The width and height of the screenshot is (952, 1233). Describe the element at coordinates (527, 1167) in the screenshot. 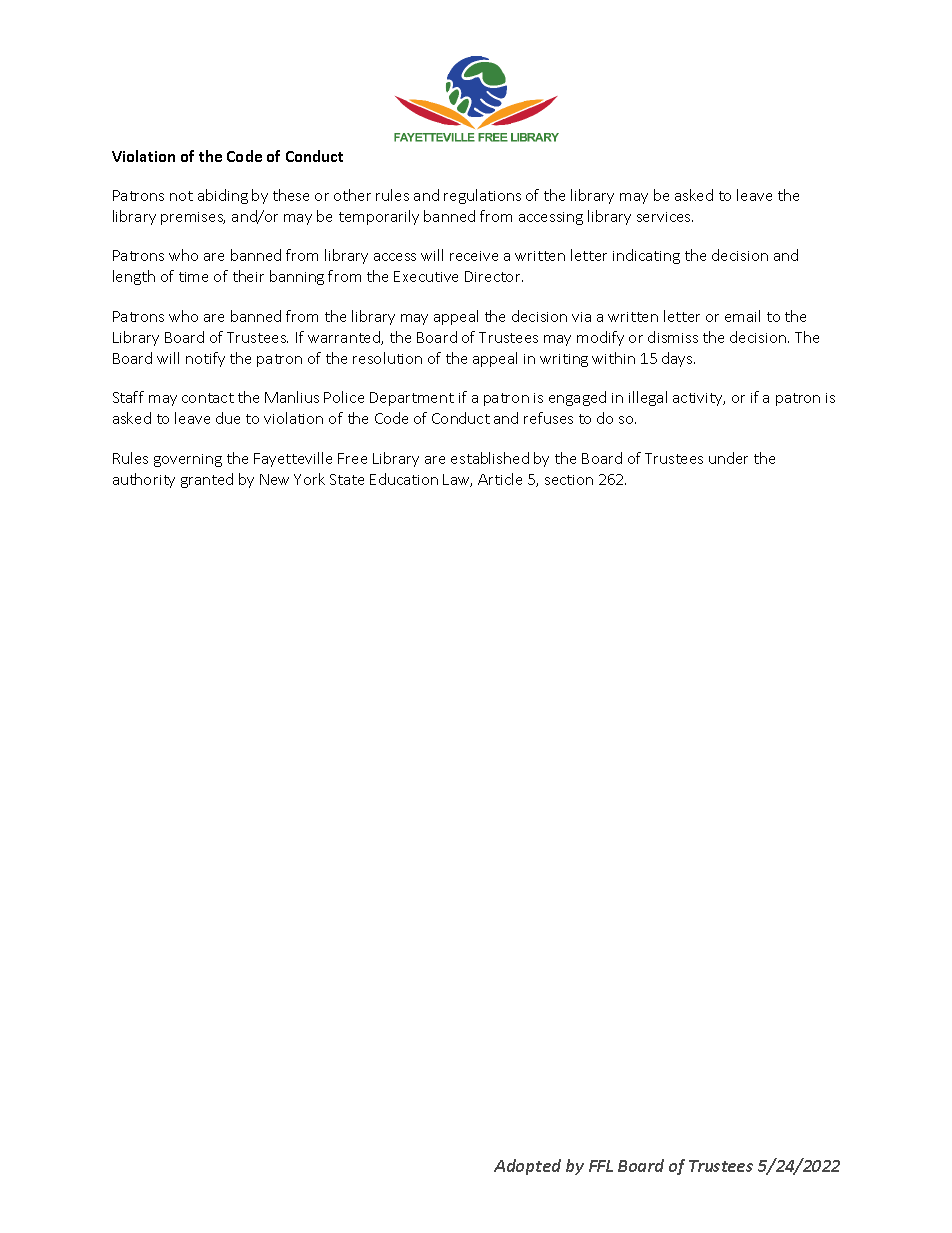

I see `Adopted` at that location.
